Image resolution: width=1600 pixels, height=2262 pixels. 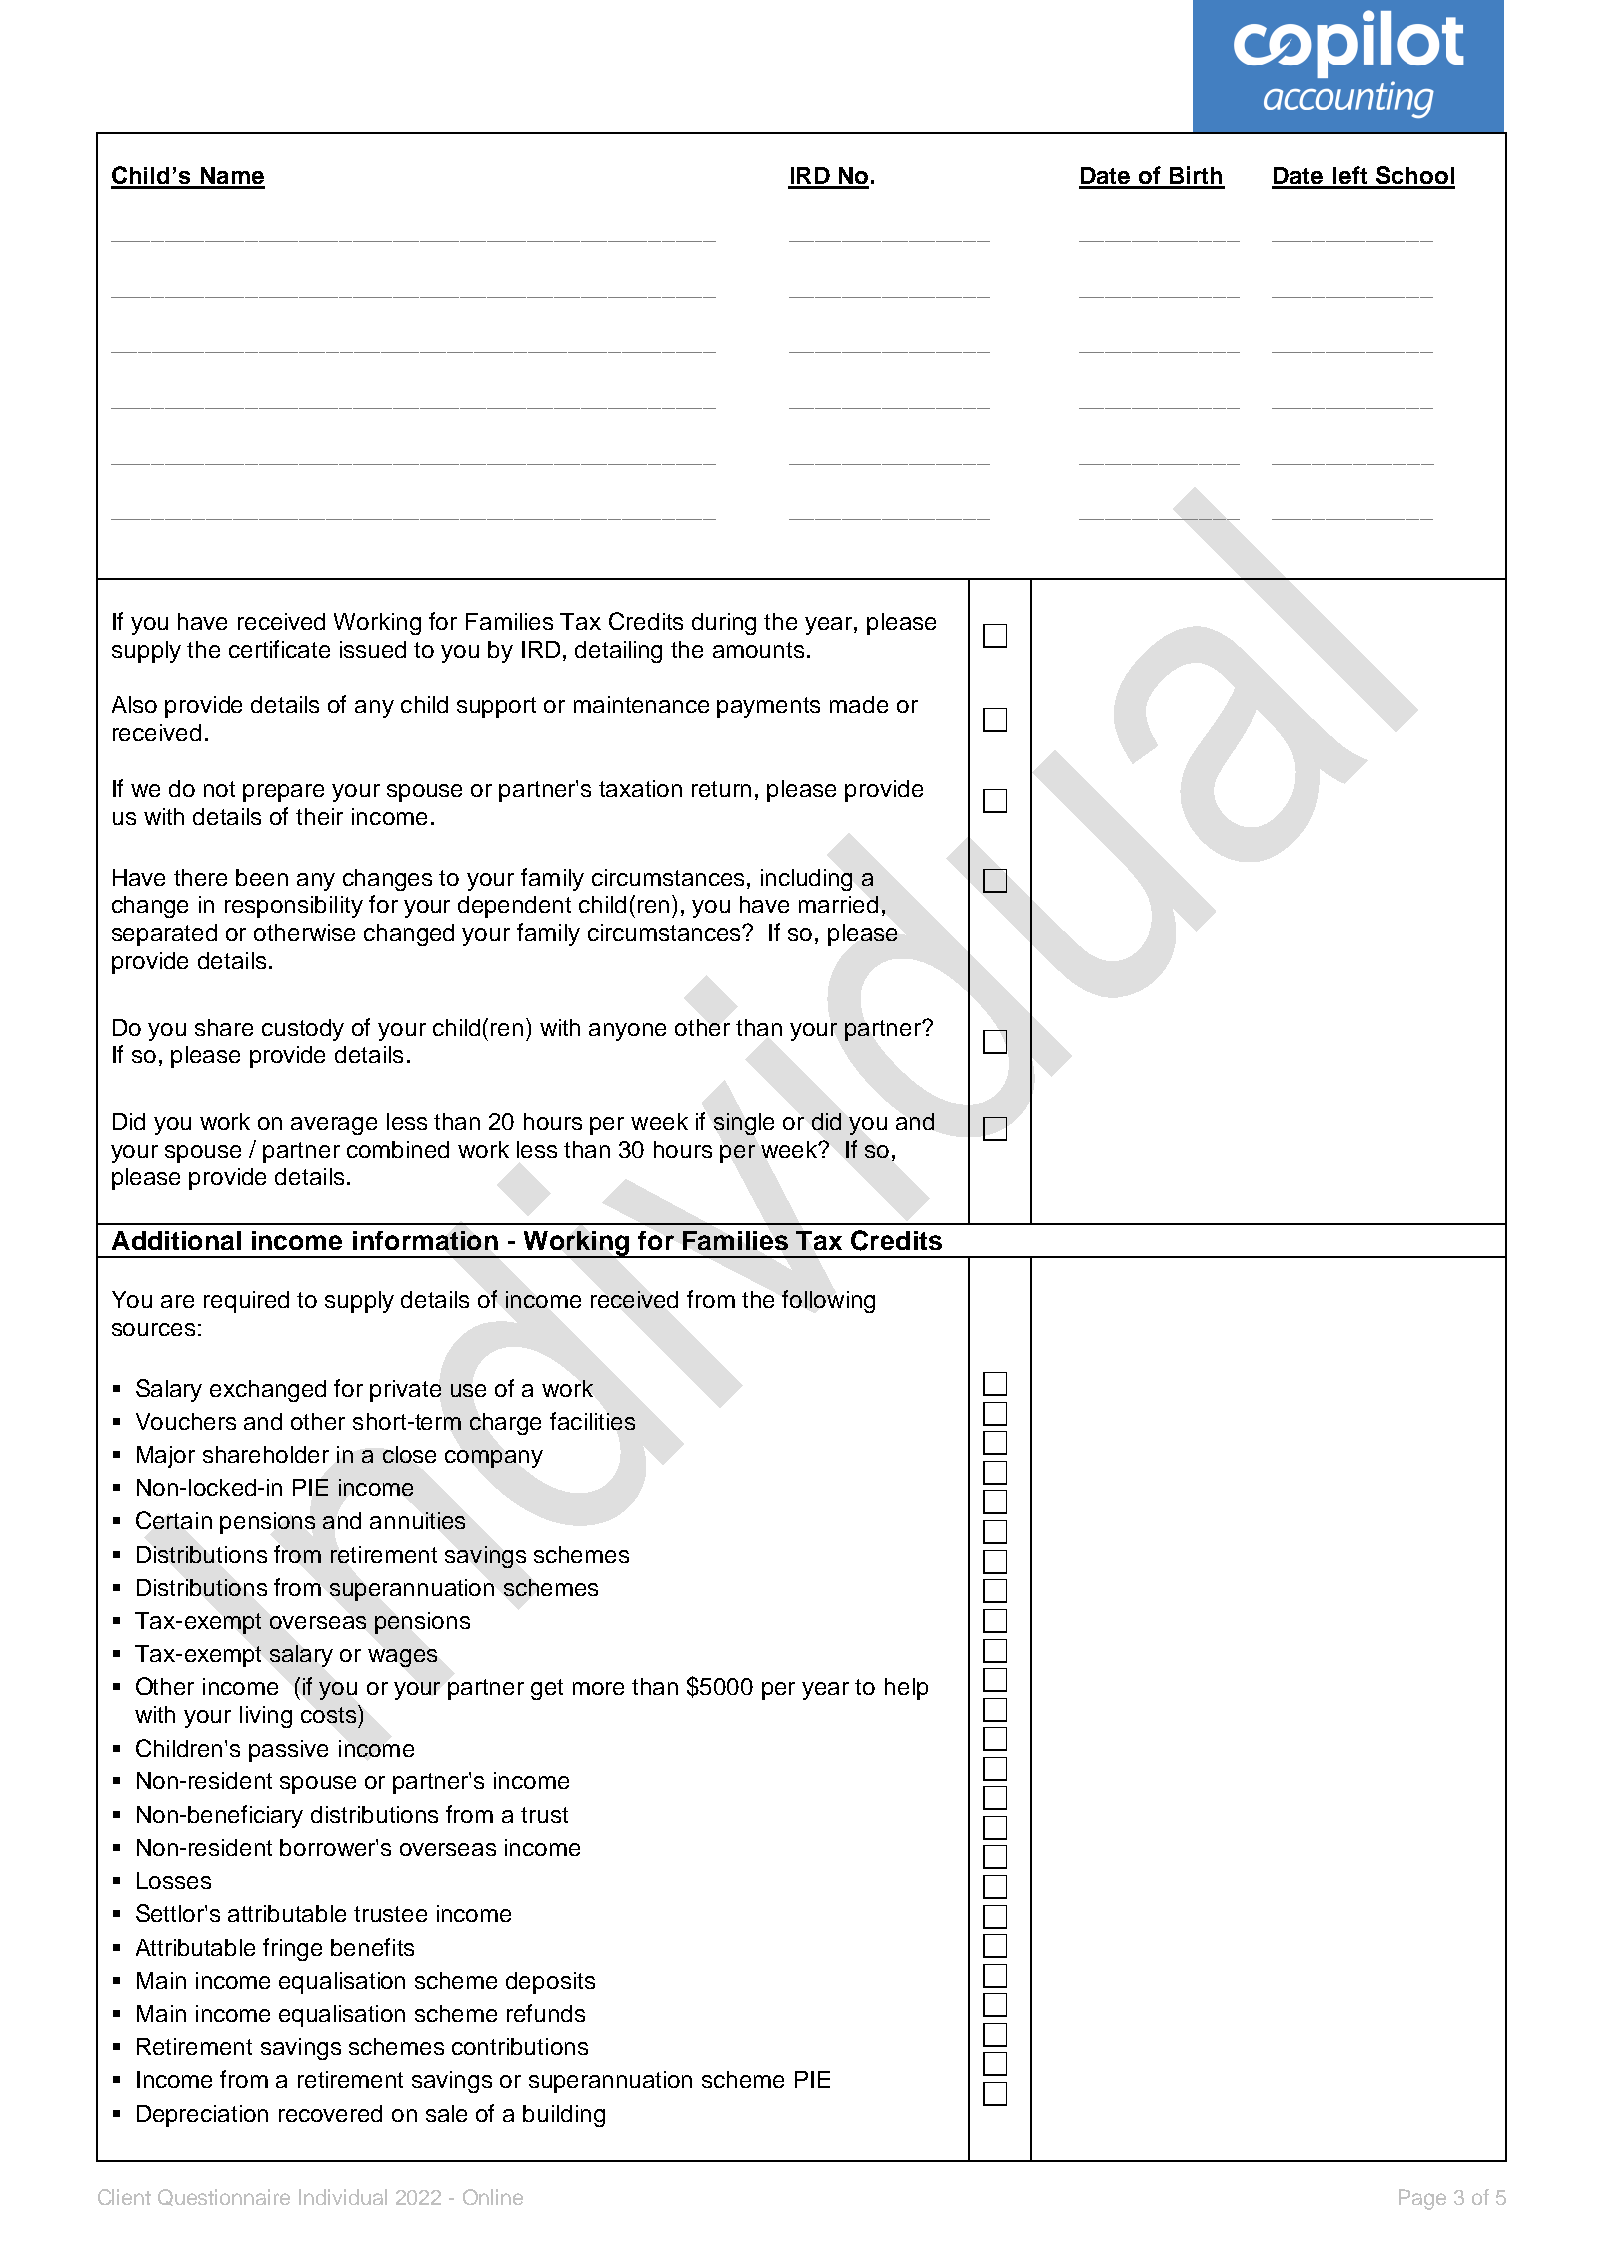 I want to click on amounts, so click(x=758, y=650).
